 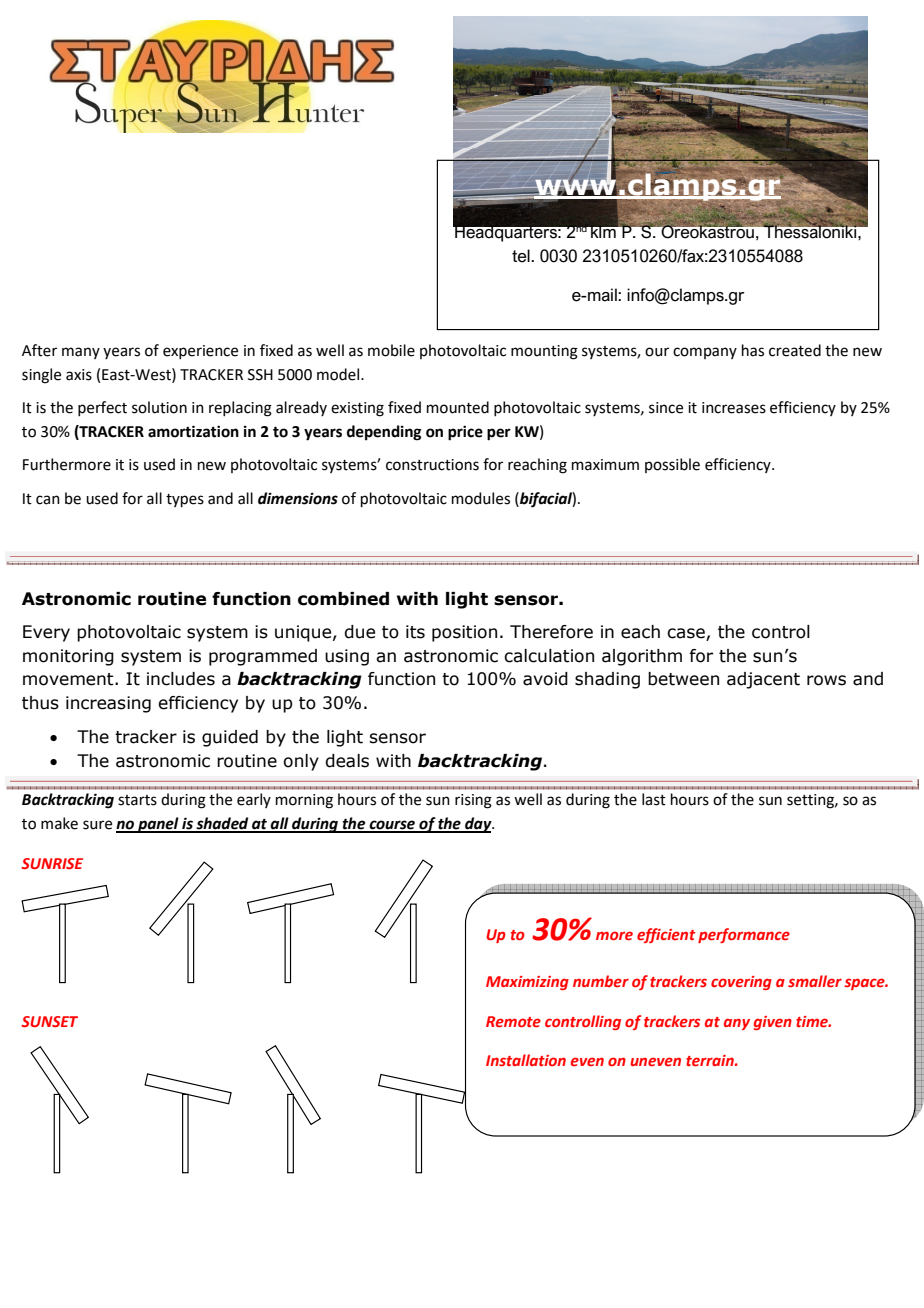 What do you see at coordinates (763, 680) in the page?
I see `adjacent` at bounding box center [763, 680].
